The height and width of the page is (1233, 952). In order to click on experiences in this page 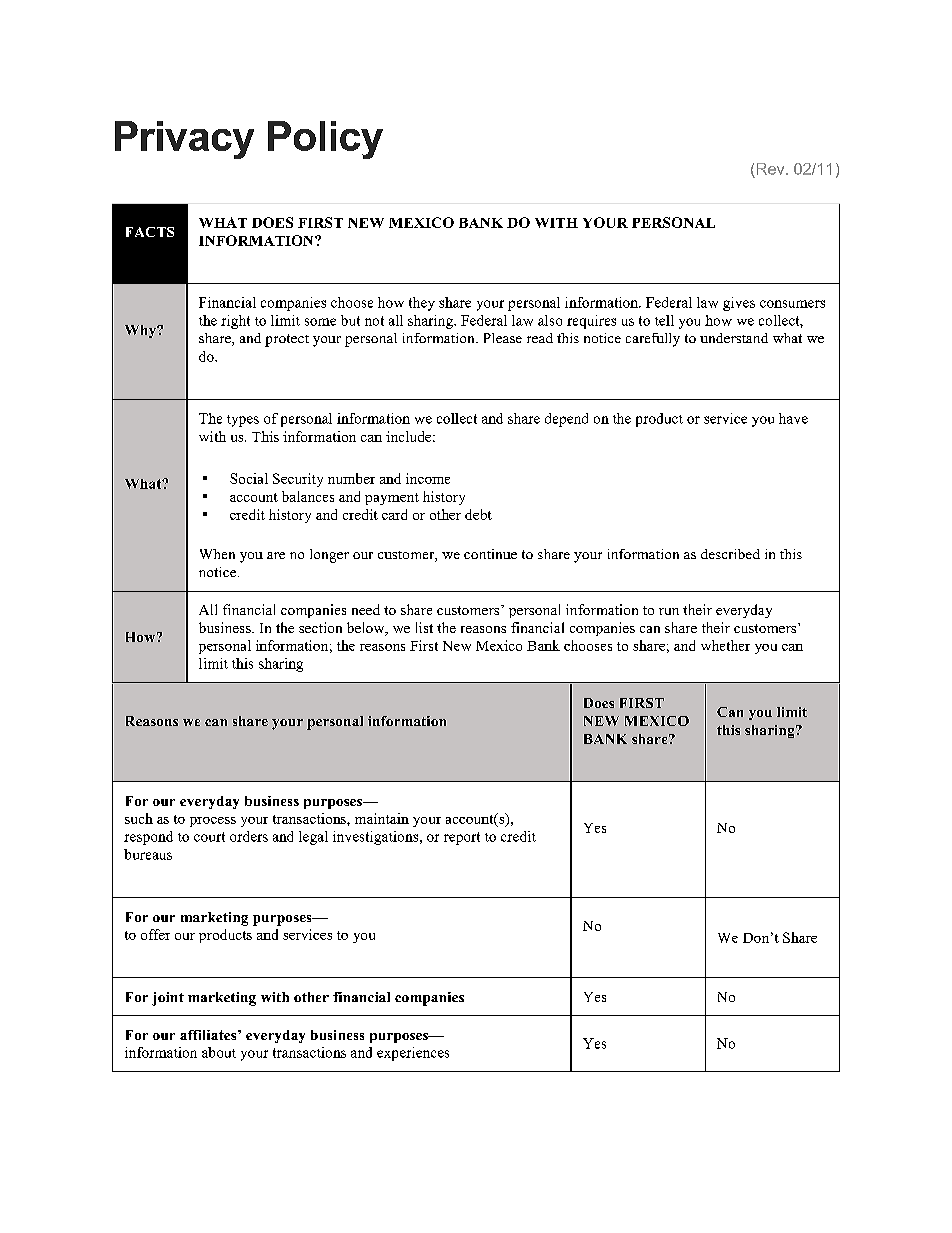, I will do `click(413, 1054)`.
